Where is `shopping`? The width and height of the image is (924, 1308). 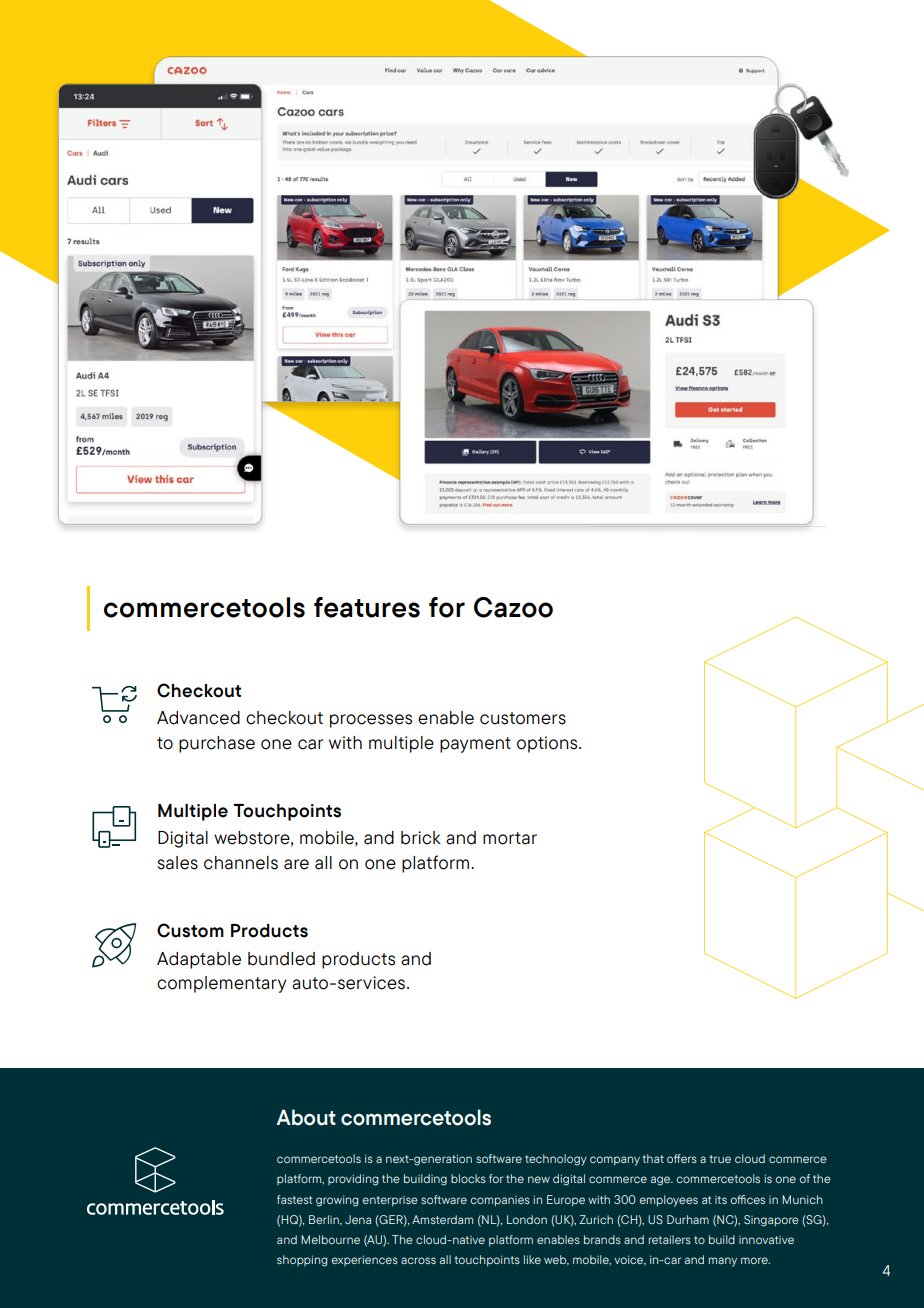
shopping is located at coordinates (302, 1261).
